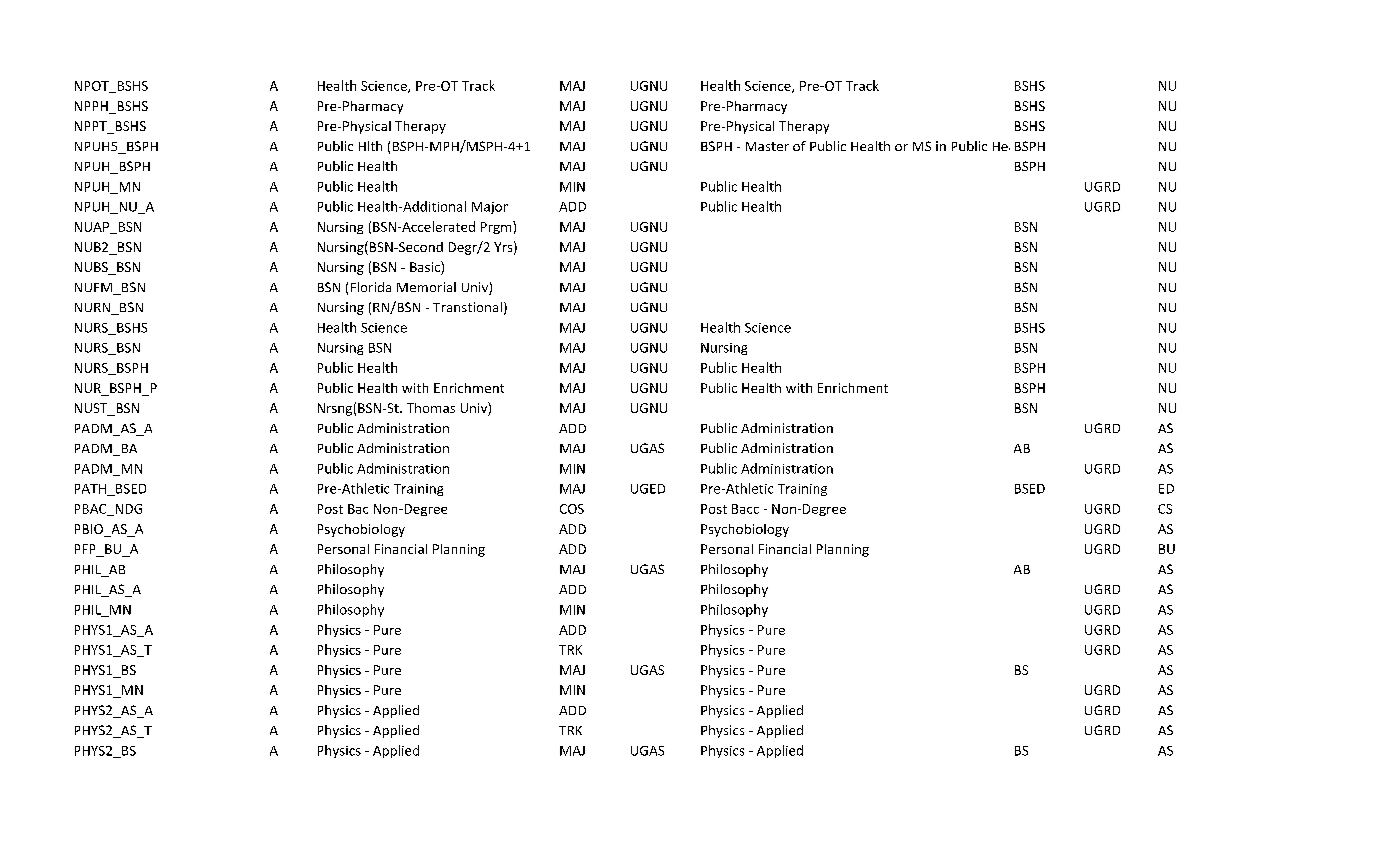 The height and width of the image is (849, 1400). Describe the element at coordinates (490, 208) in the image. I see `Major` at that location.
